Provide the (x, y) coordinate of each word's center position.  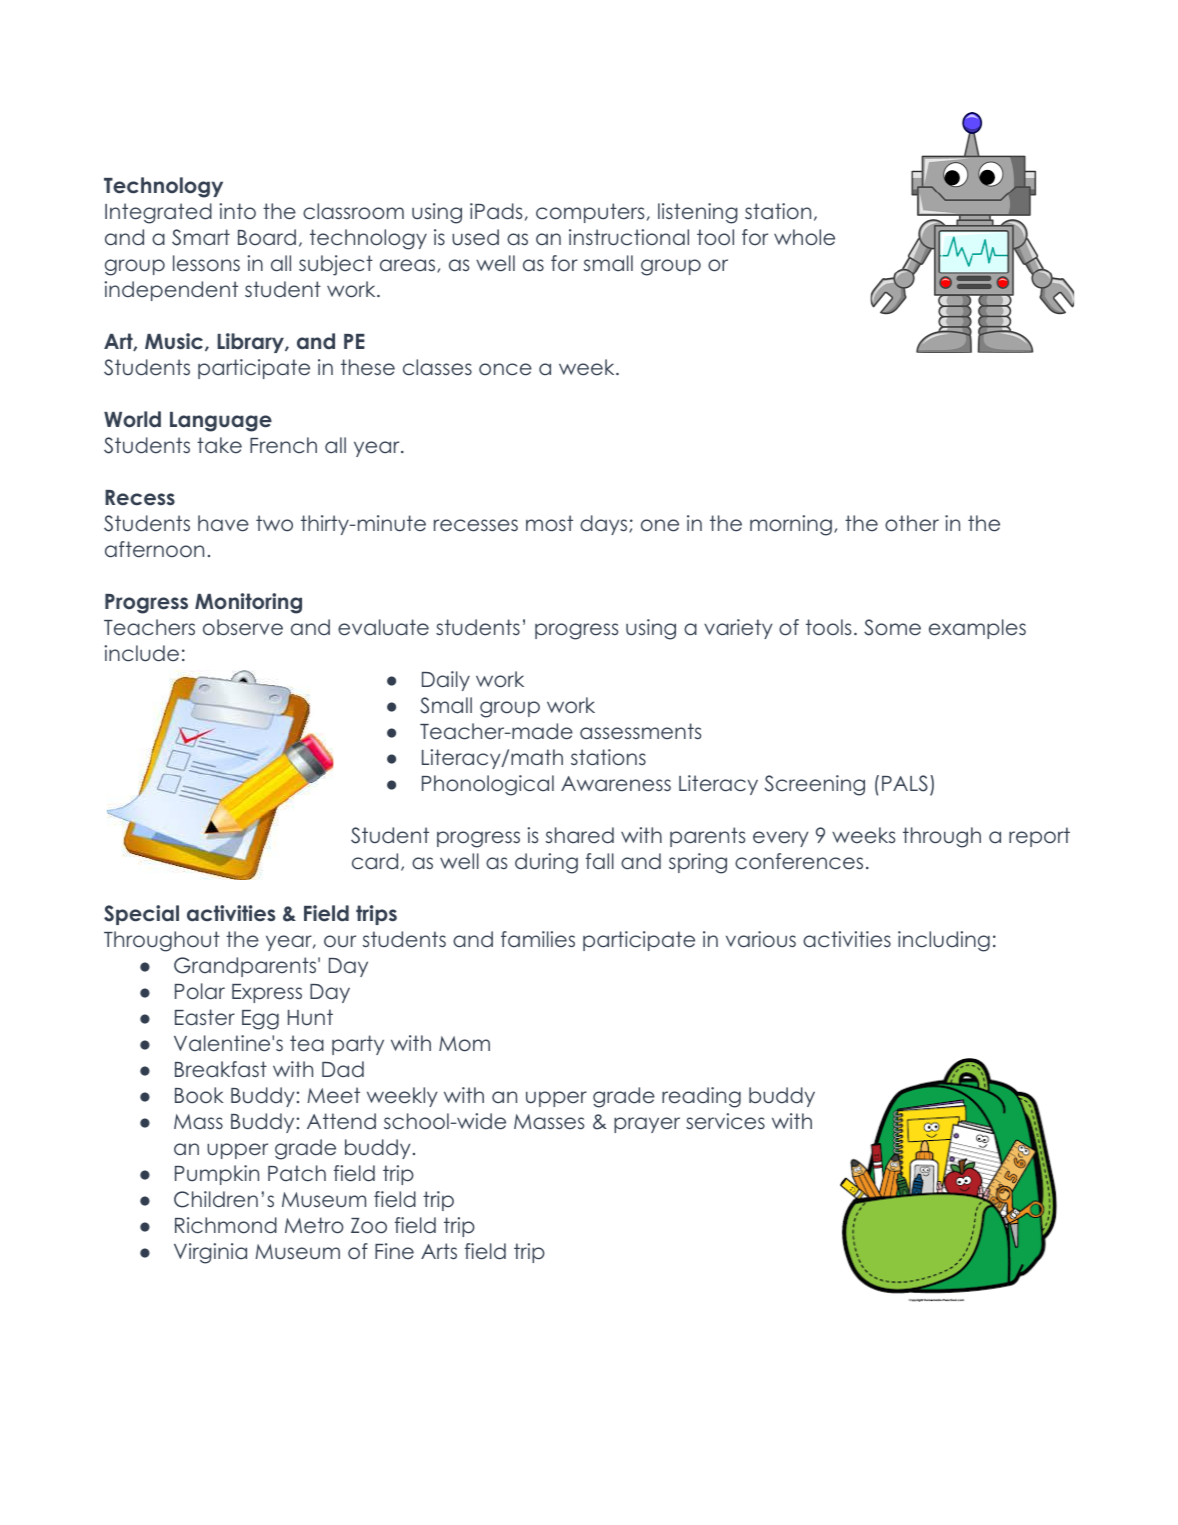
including (944, 941)
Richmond (226, 1225)
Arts (439, 1251)
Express (267, 993)
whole (804, 237)
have (223, 523)
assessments (640, 731)
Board (267, 237)
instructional (629, 237)
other (912, 523)
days (605, 525)
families (538, 939)
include (141, 653)
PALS (905, 783)
